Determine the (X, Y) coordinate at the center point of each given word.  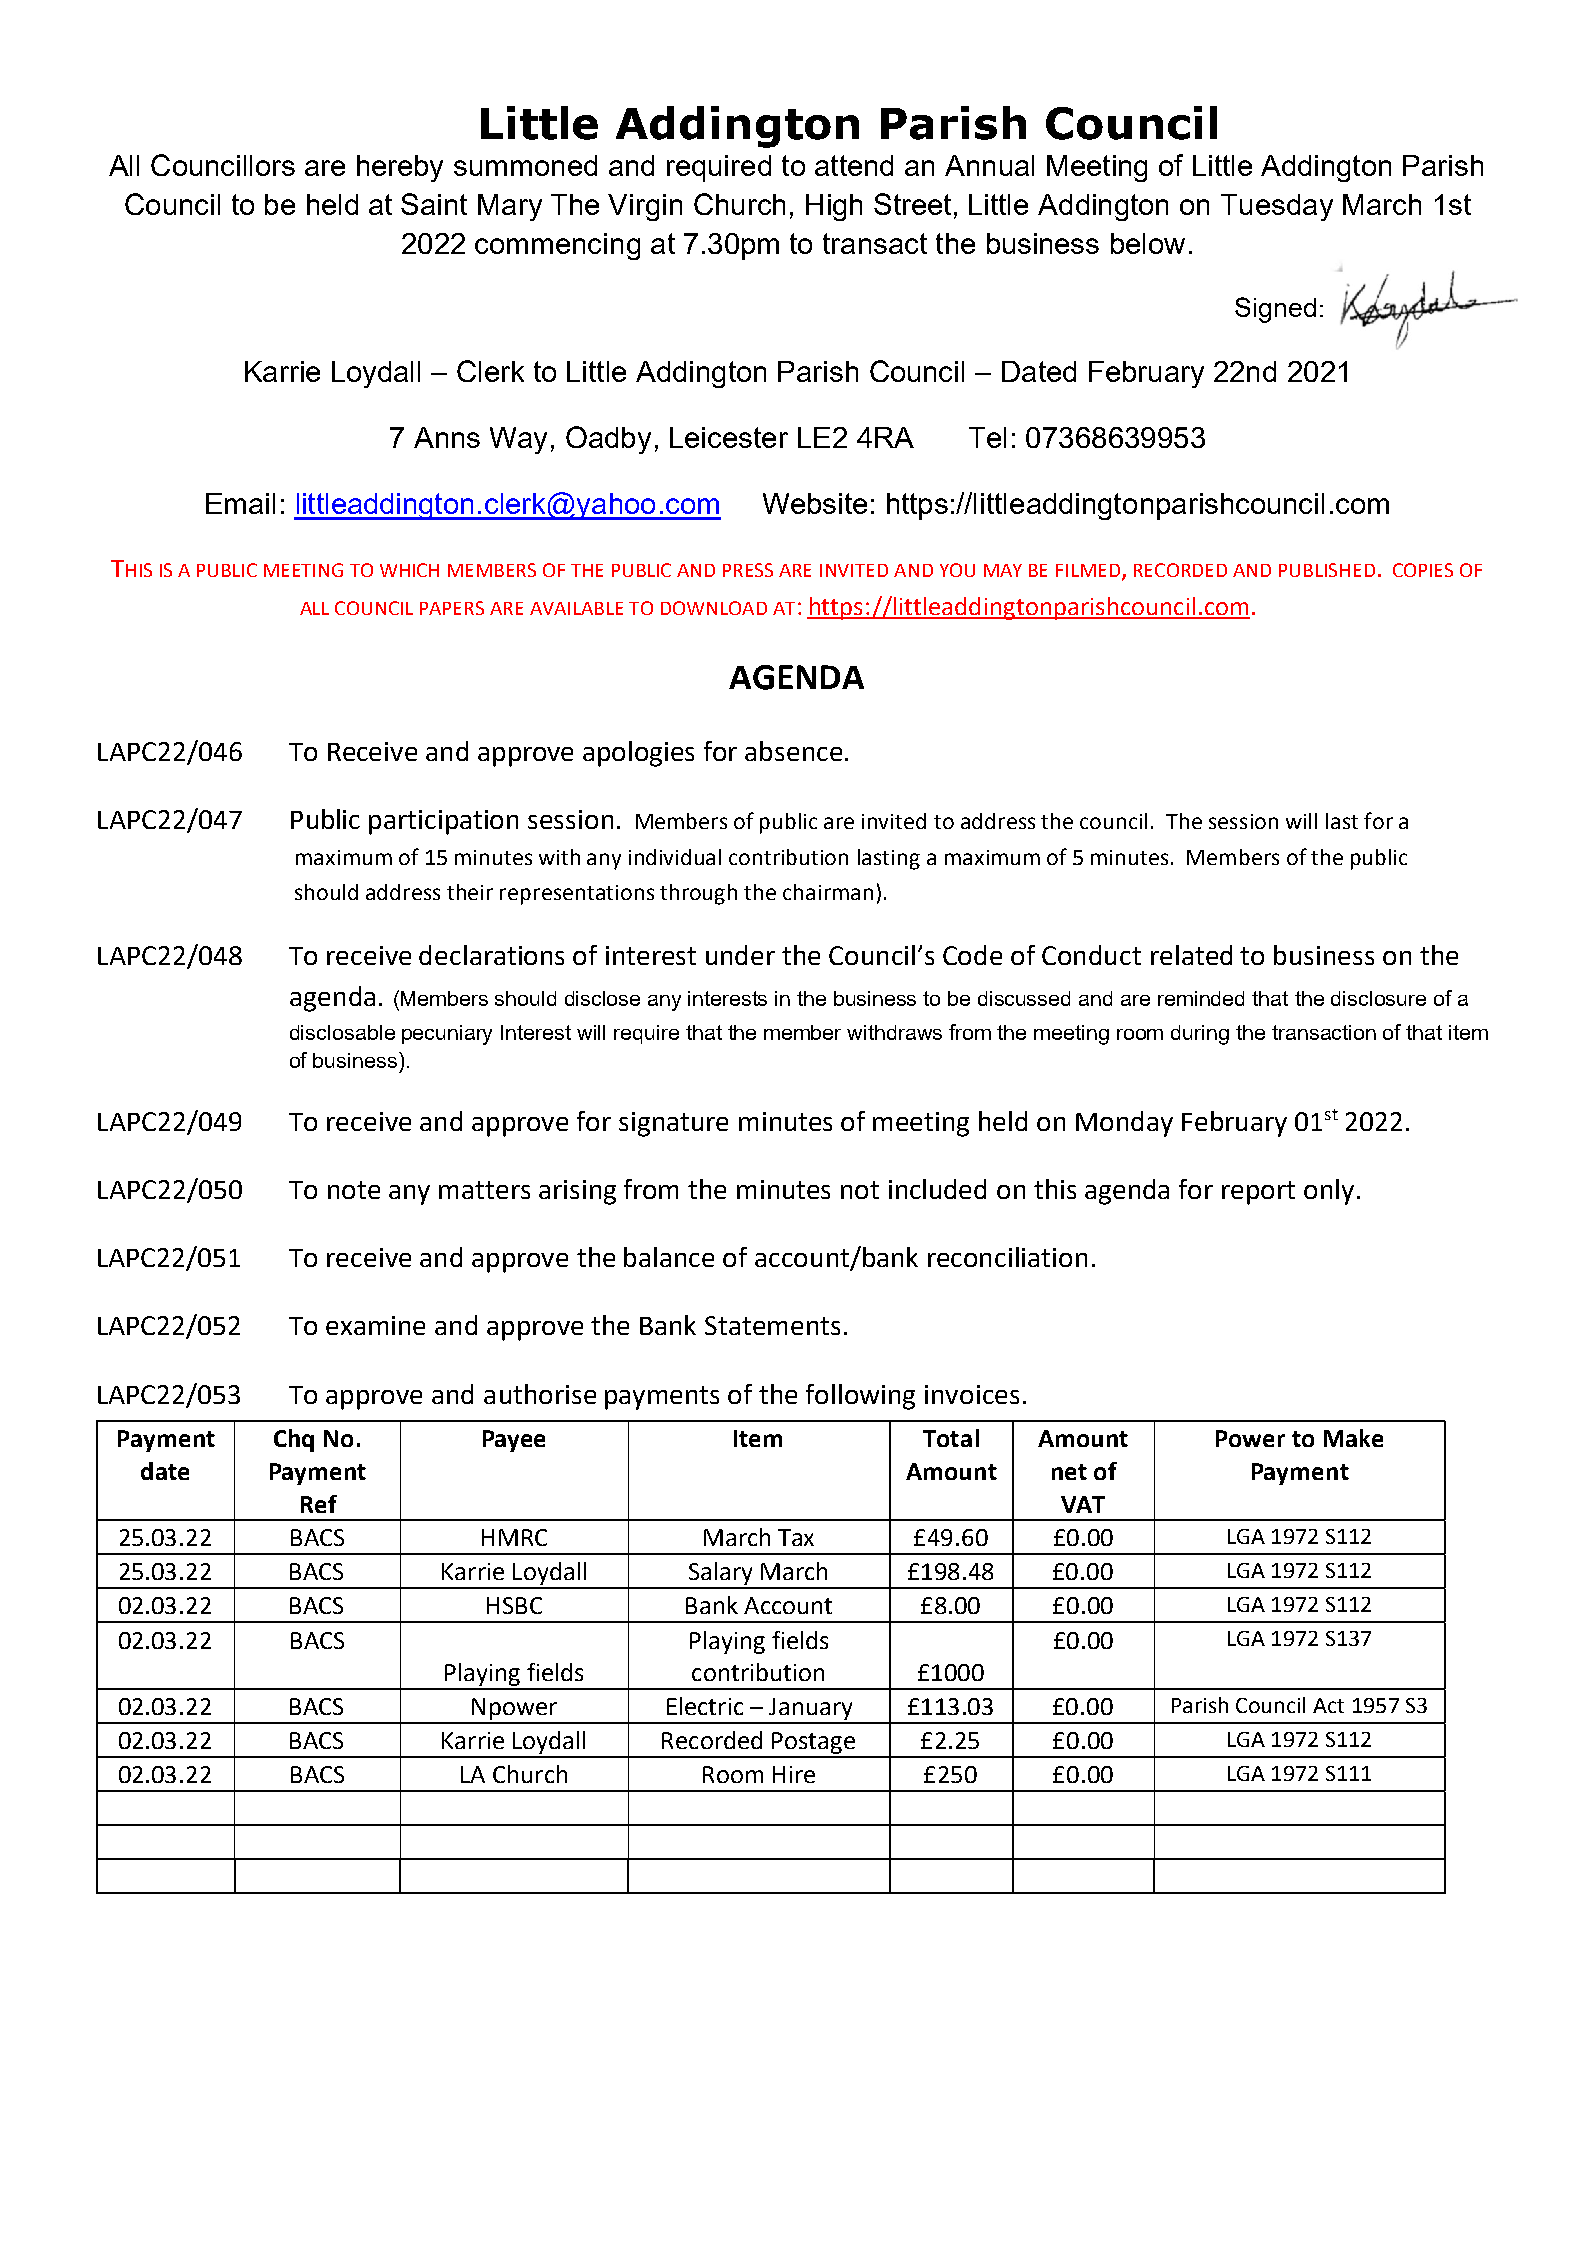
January (811, 1710)
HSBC (514, 1605)
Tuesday (1277, 207)
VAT (1083, 1504)
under (740, 955)
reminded (1201, 998)
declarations (491, 955)
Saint (434, 204)
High (834, 207)
